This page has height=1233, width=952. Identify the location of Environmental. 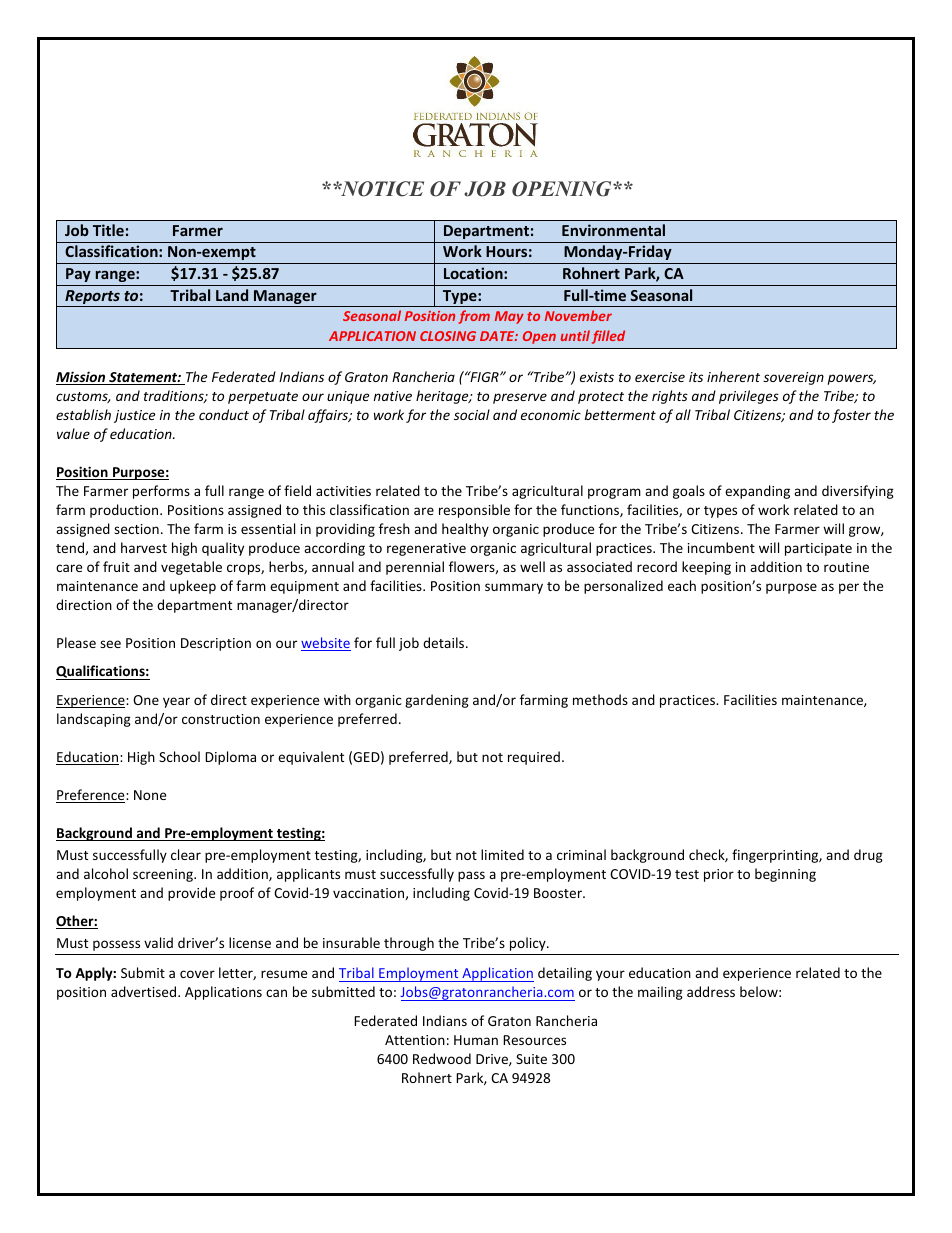
(613, 230).
